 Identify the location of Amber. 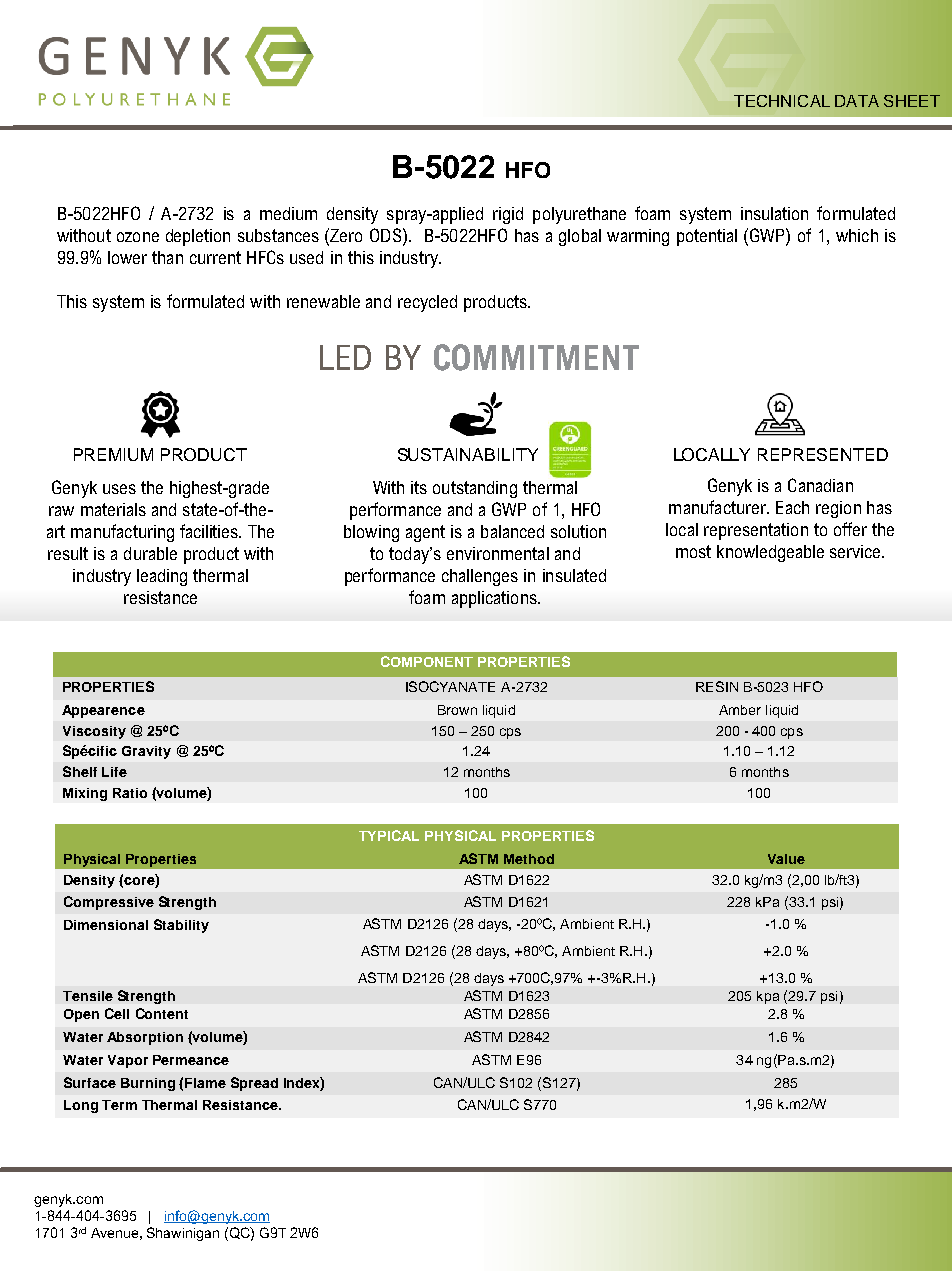
(740, 710).
